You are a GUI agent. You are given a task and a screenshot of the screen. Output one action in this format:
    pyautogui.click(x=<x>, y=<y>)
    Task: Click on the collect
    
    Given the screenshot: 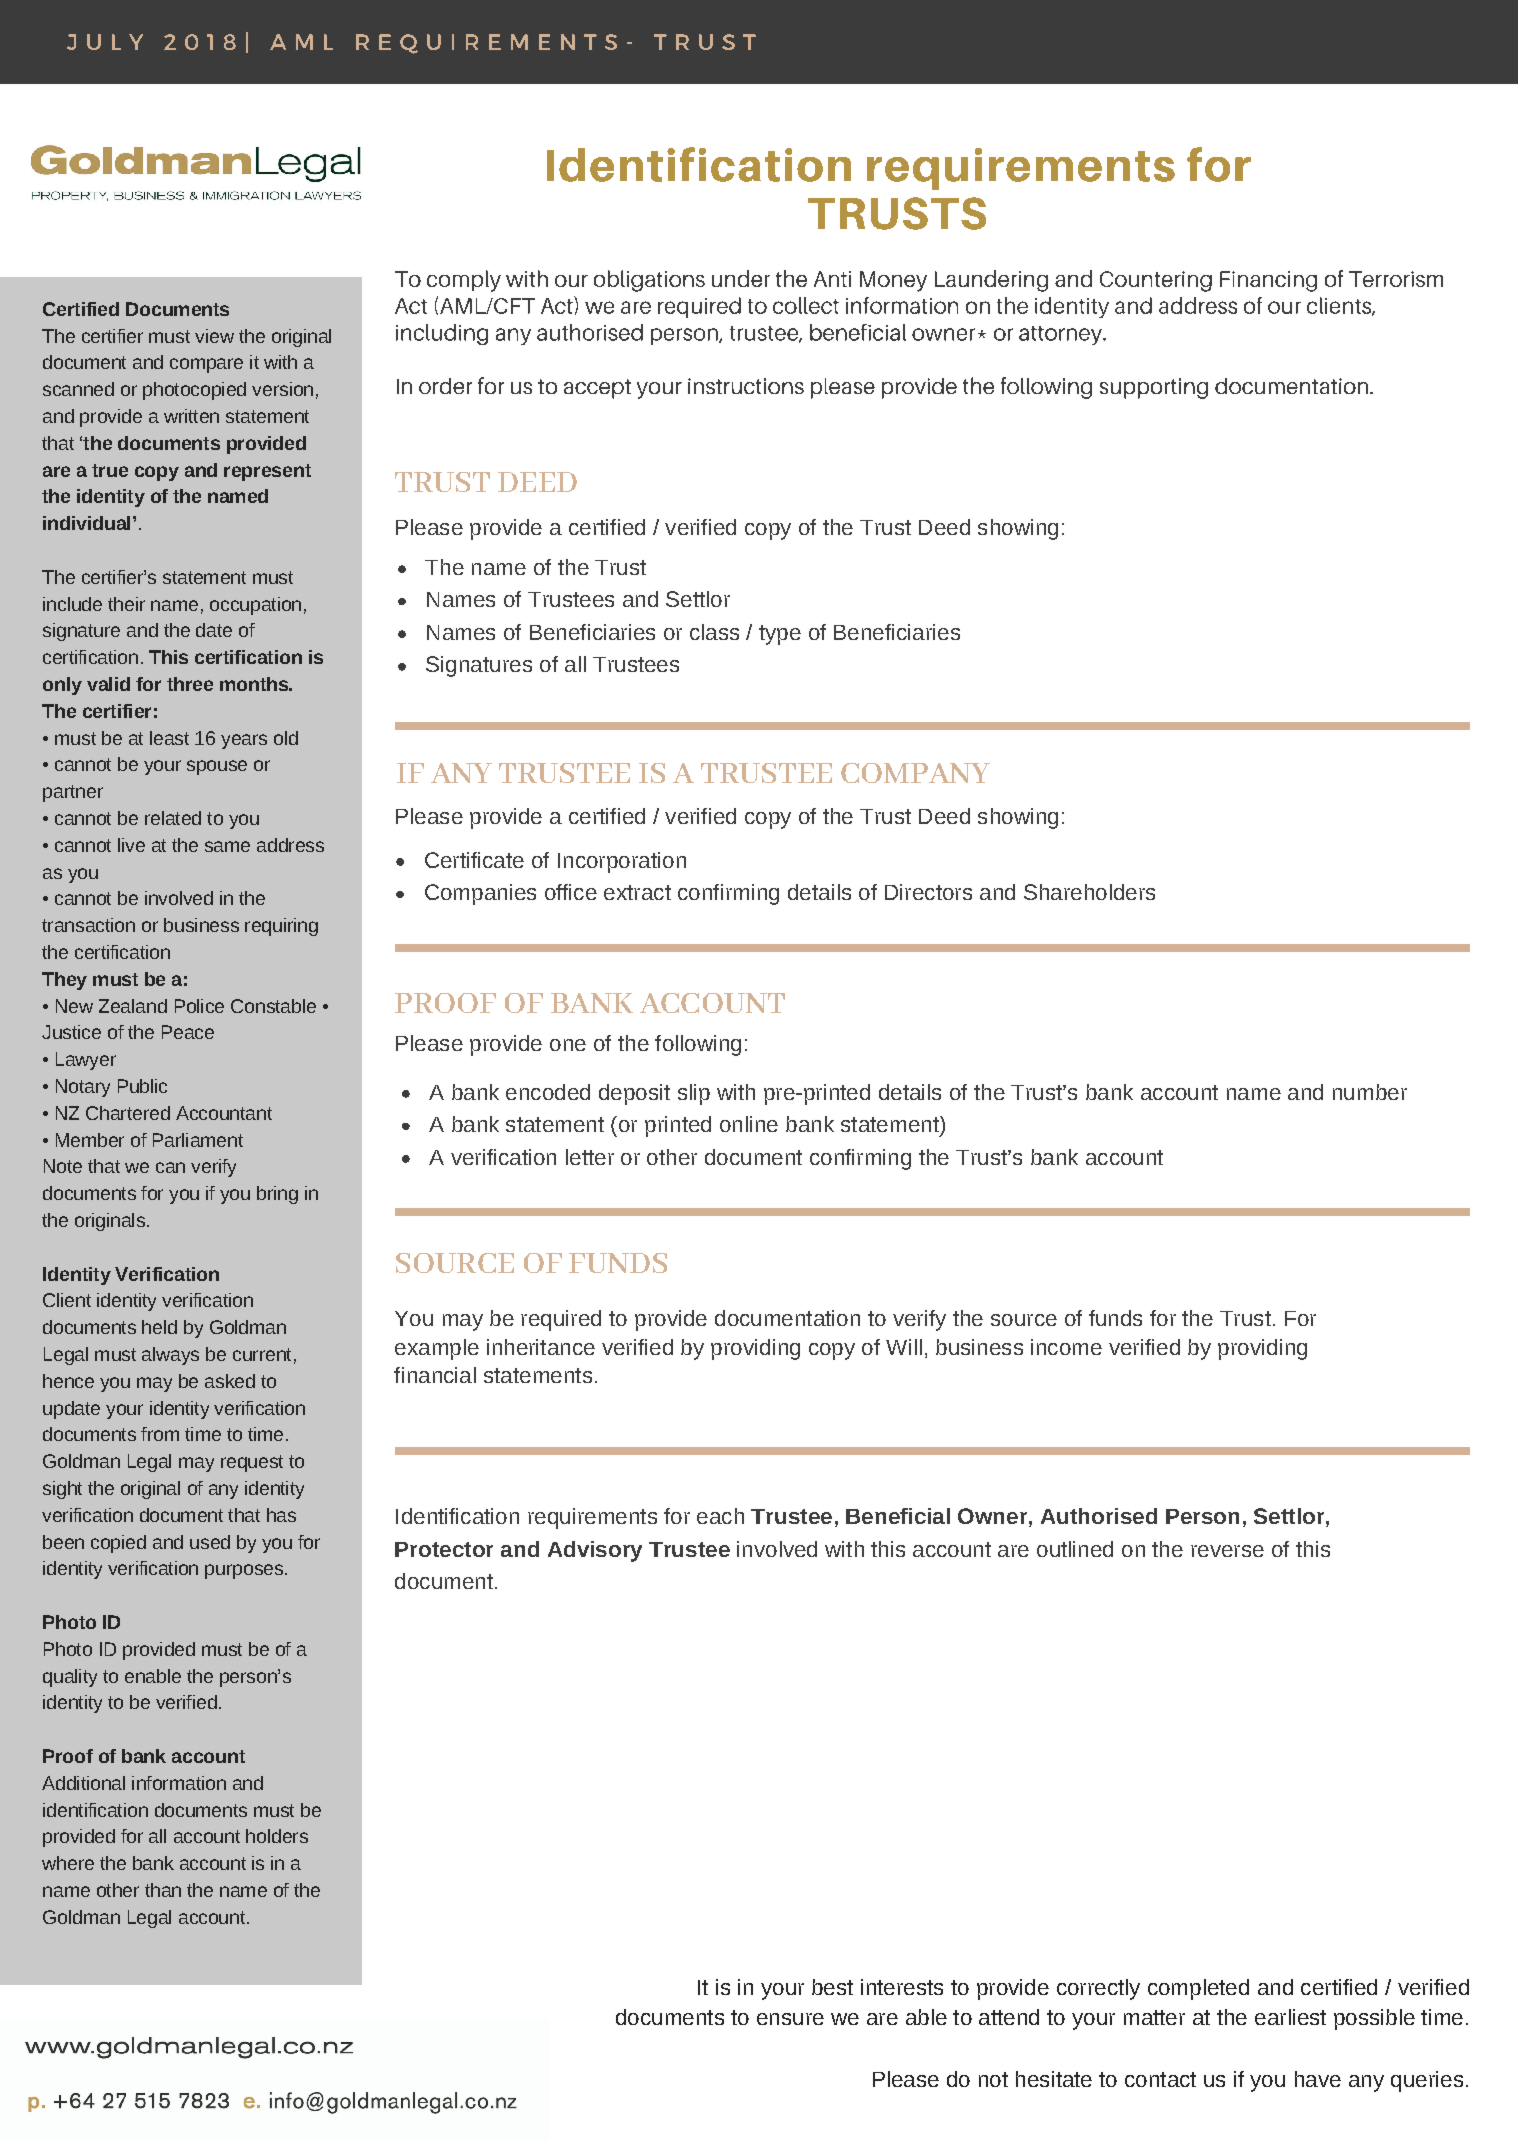 What is the action you would take?
    pyautogui.click(x=806, y=305)
